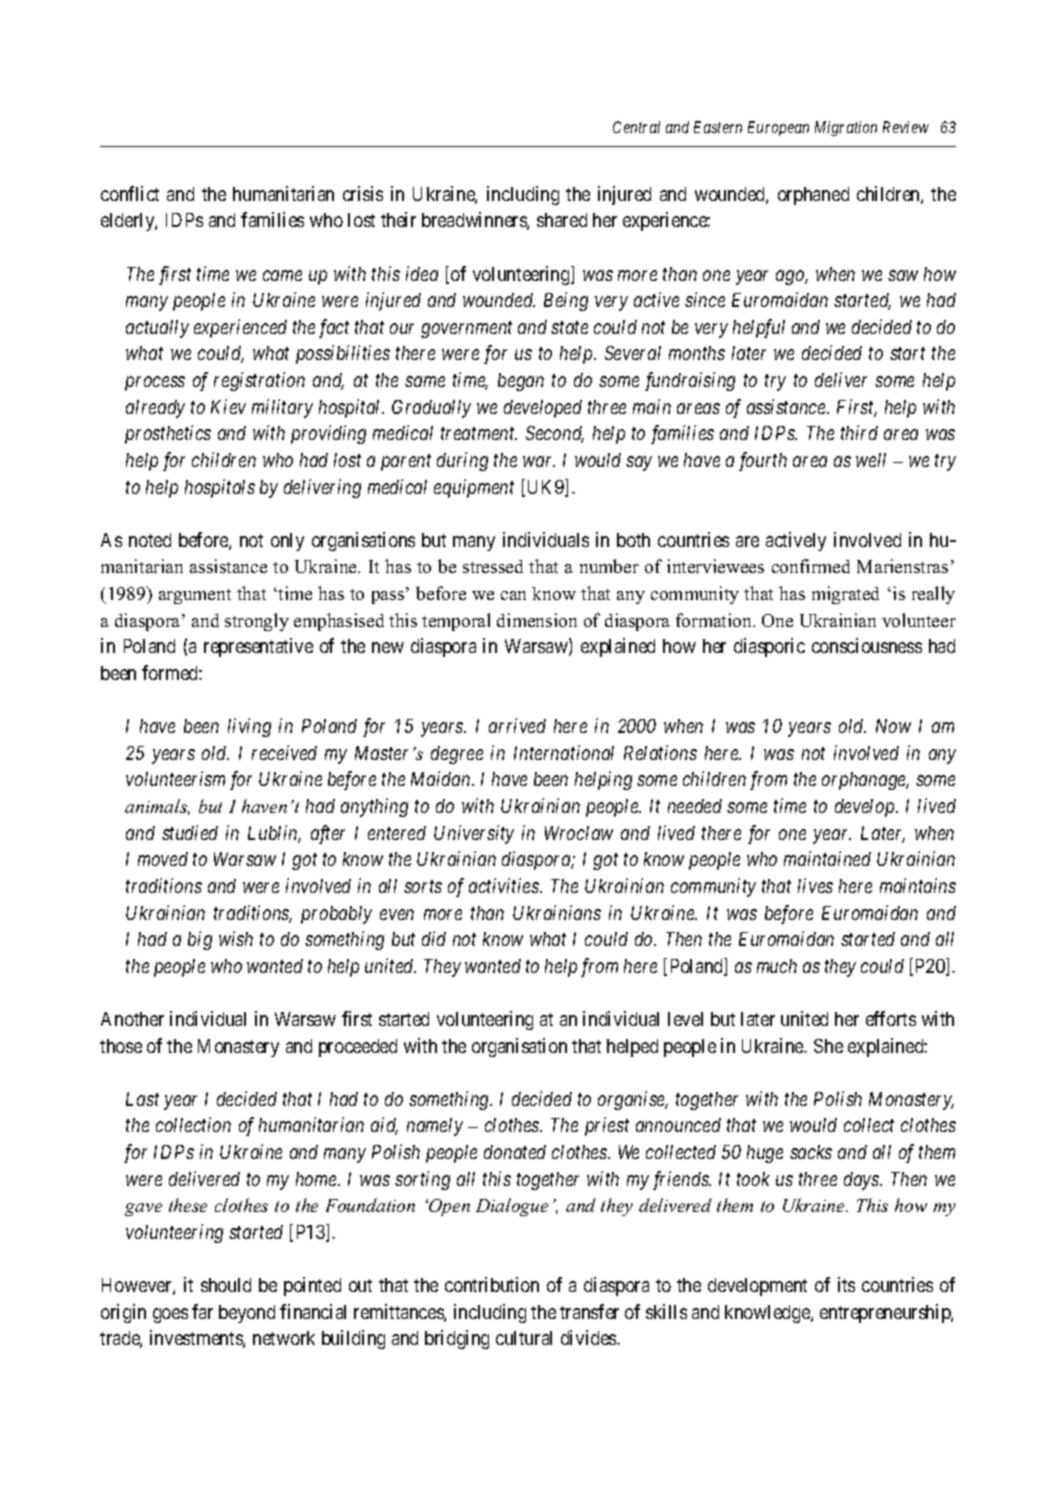 Image resolution: width=1057 pixels, height=1494 pixels. Describe the element at coordinates (811, 566) in the screenshot. I see `confirmed` at that location.
